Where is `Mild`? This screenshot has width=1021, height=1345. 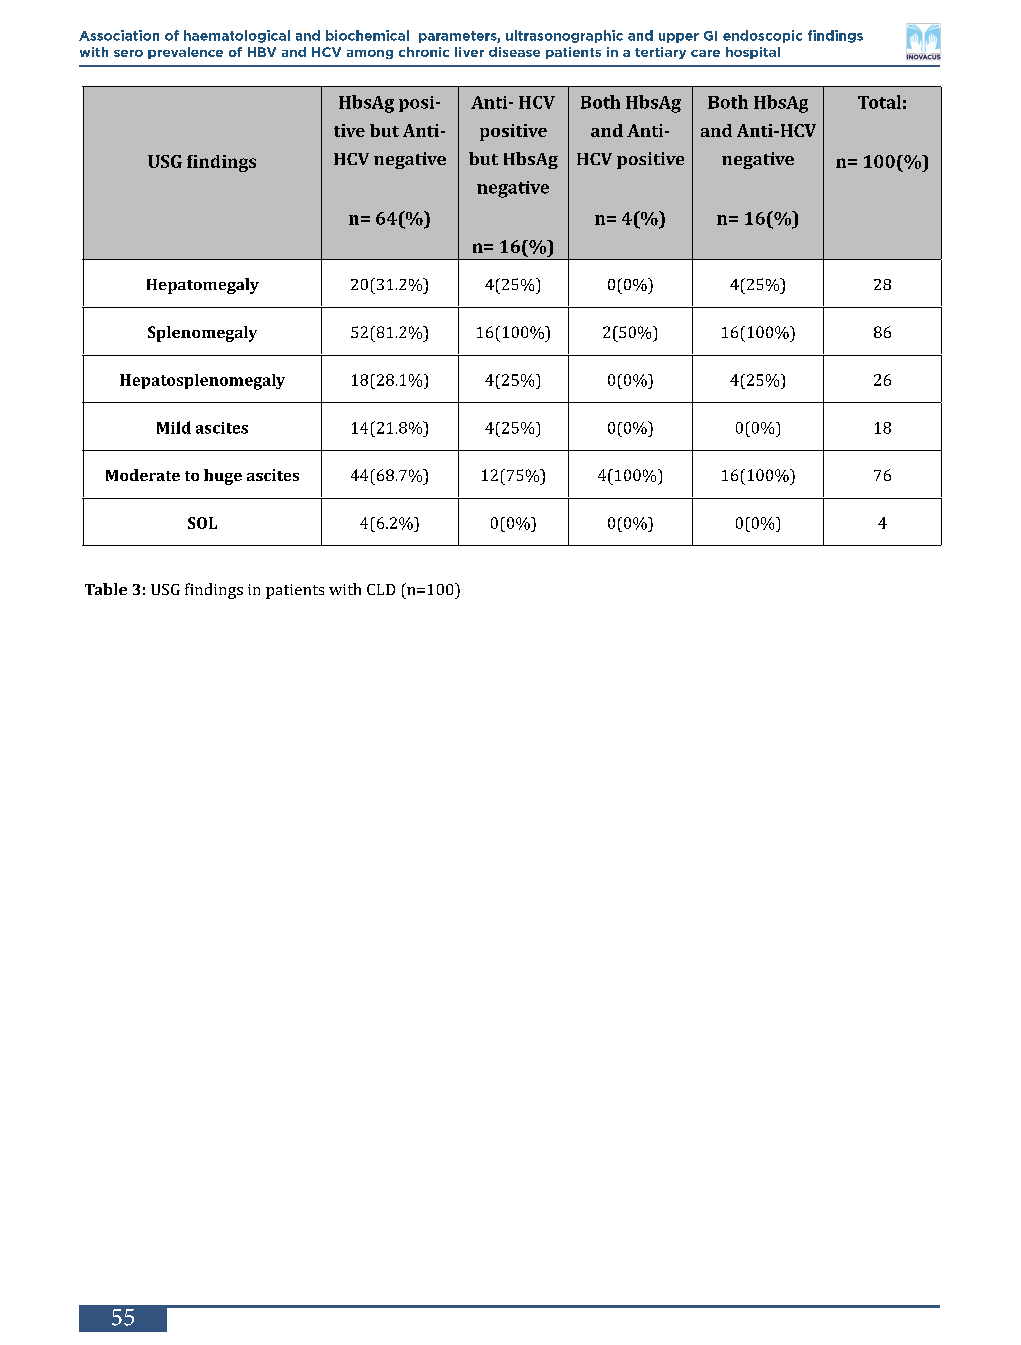
Mild is located at coordinates (174, 427).
